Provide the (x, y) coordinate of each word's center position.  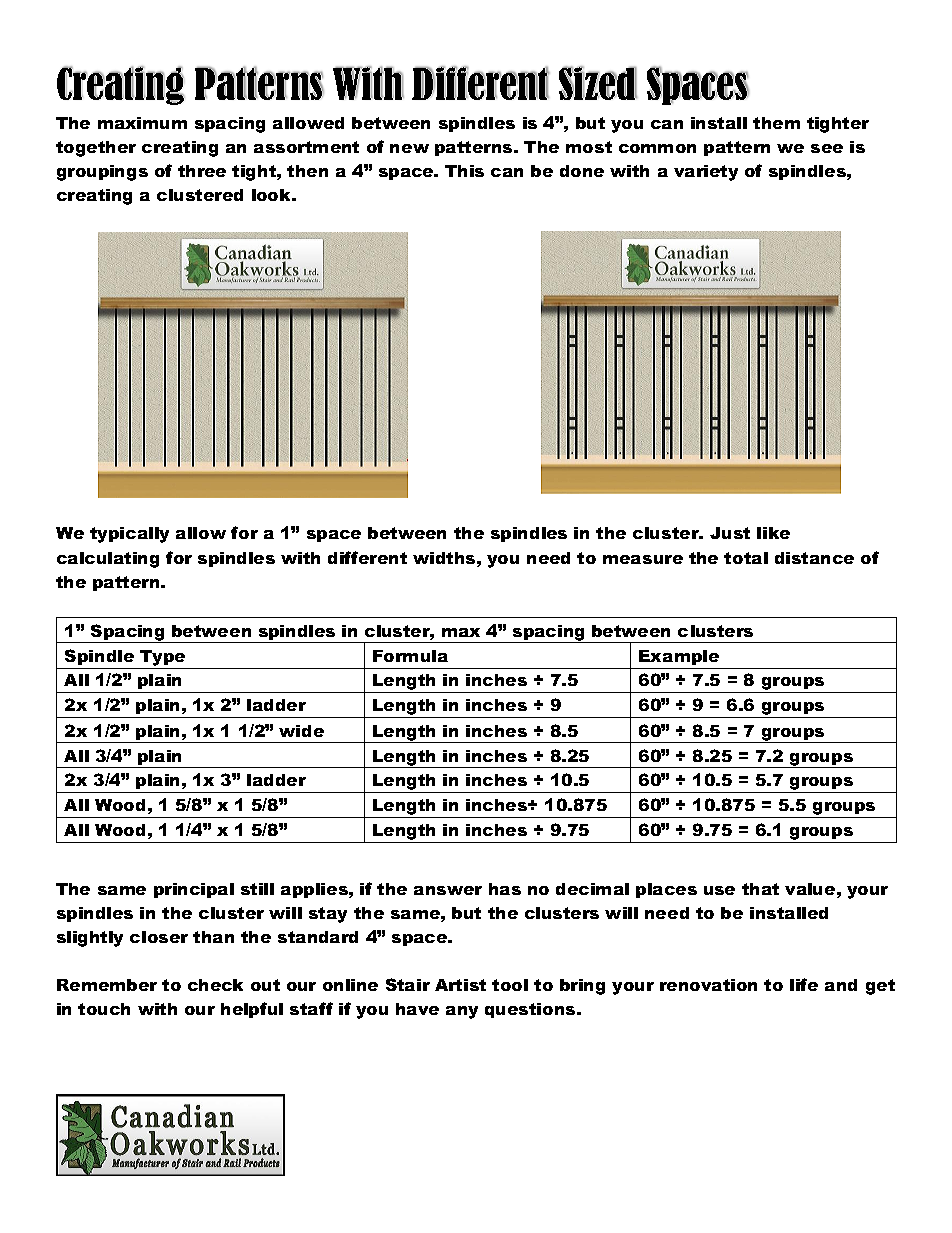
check (215, 985)
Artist (460, 985)
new (409, 148)
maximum (142, 123)
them (776, 123)
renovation (708, 985)
